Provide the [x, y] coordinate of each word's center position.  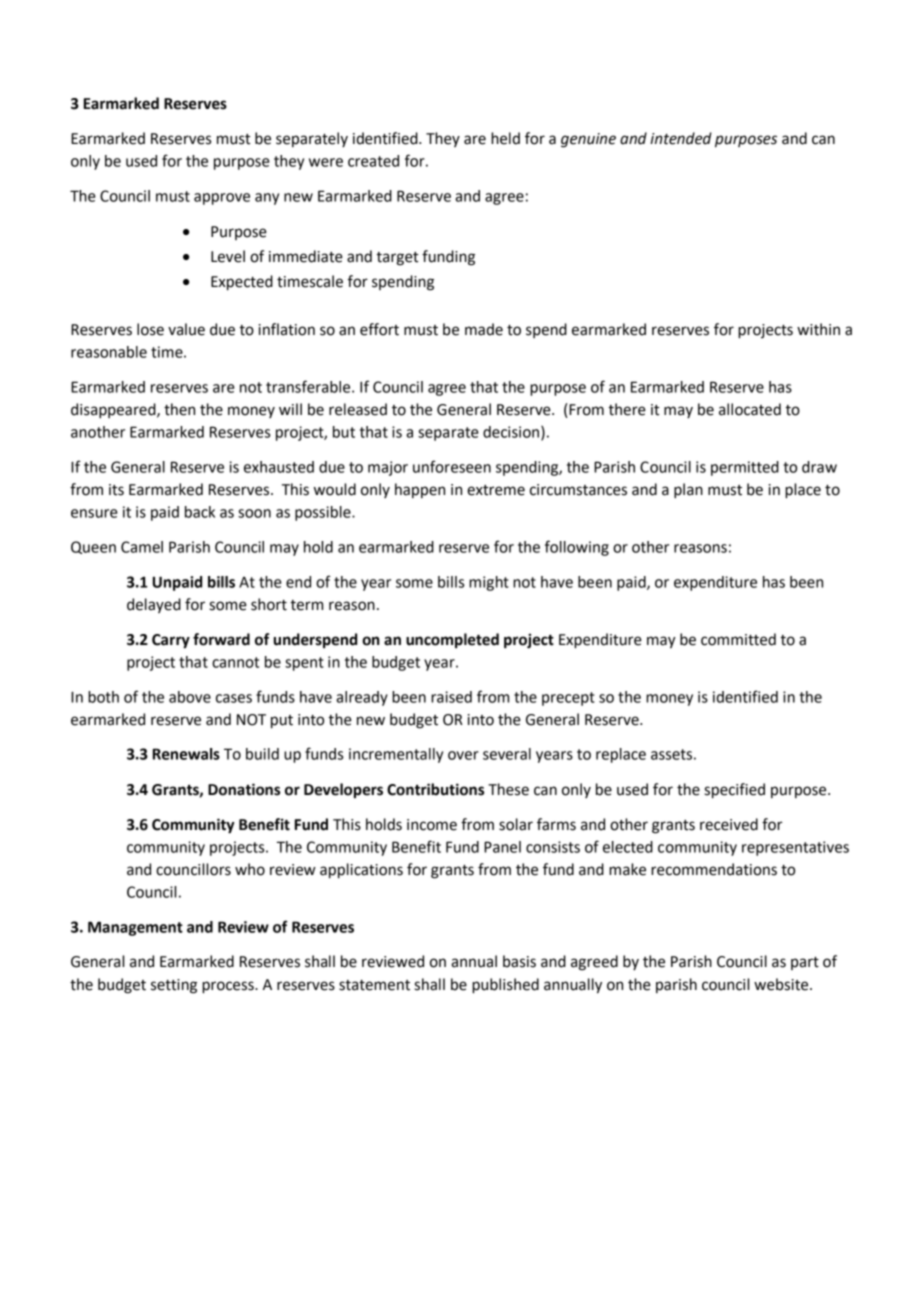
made [484, 329]
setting [174, 986]
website [782, 984]
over [463, 755]
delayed [154, 605]
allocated [750, 409]
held [505, 138]
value [186, 329]
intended [681, 138]
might [489, 583]
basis [519, 961]
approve [222, 199]
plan [688, 491]
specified [734, 791]
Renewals [186, 754]
